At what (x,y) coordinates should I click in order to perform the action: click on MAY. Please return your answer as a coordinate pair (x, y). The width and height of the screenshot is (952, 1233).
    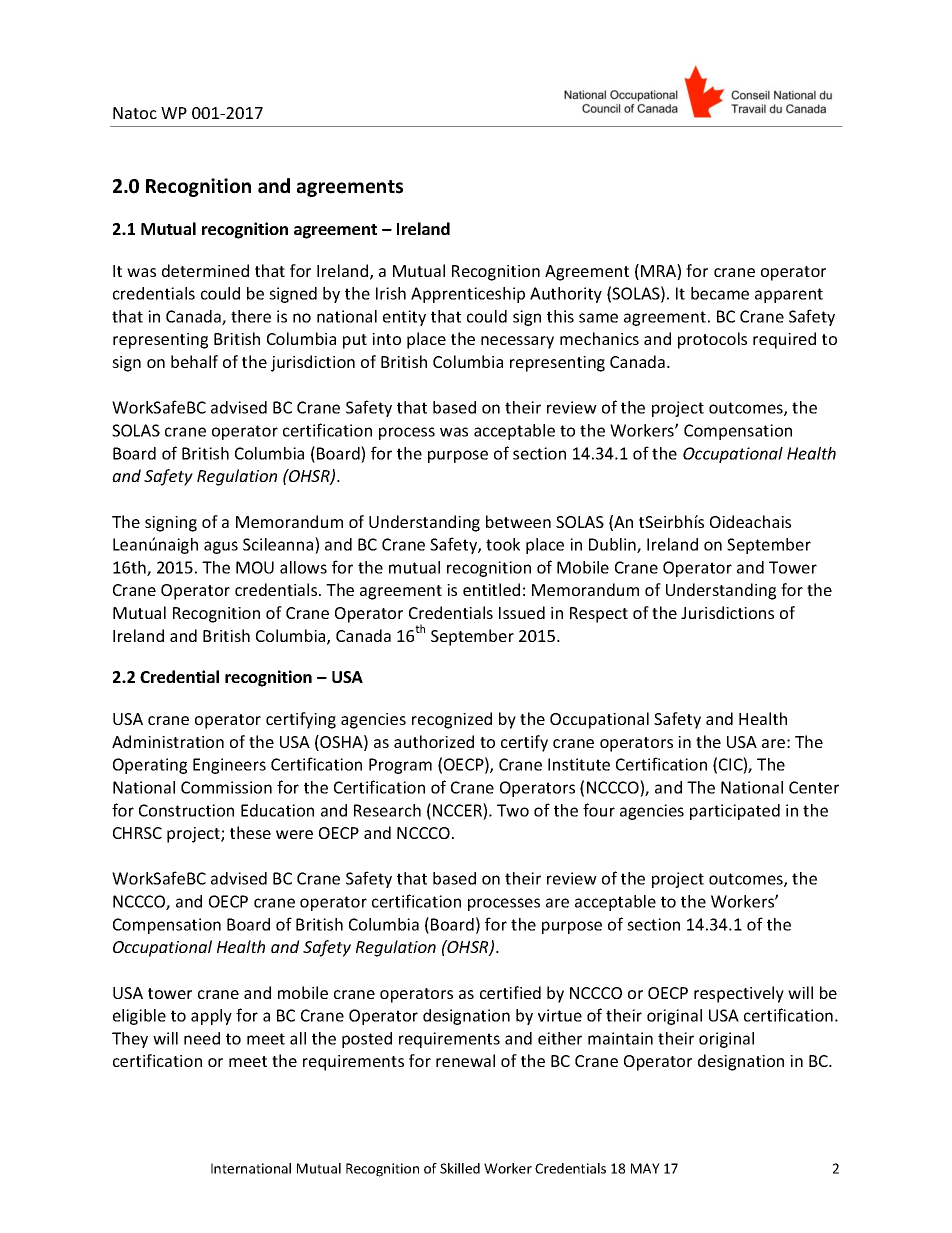
    Looking at the image, I should click on (645, 1168).
